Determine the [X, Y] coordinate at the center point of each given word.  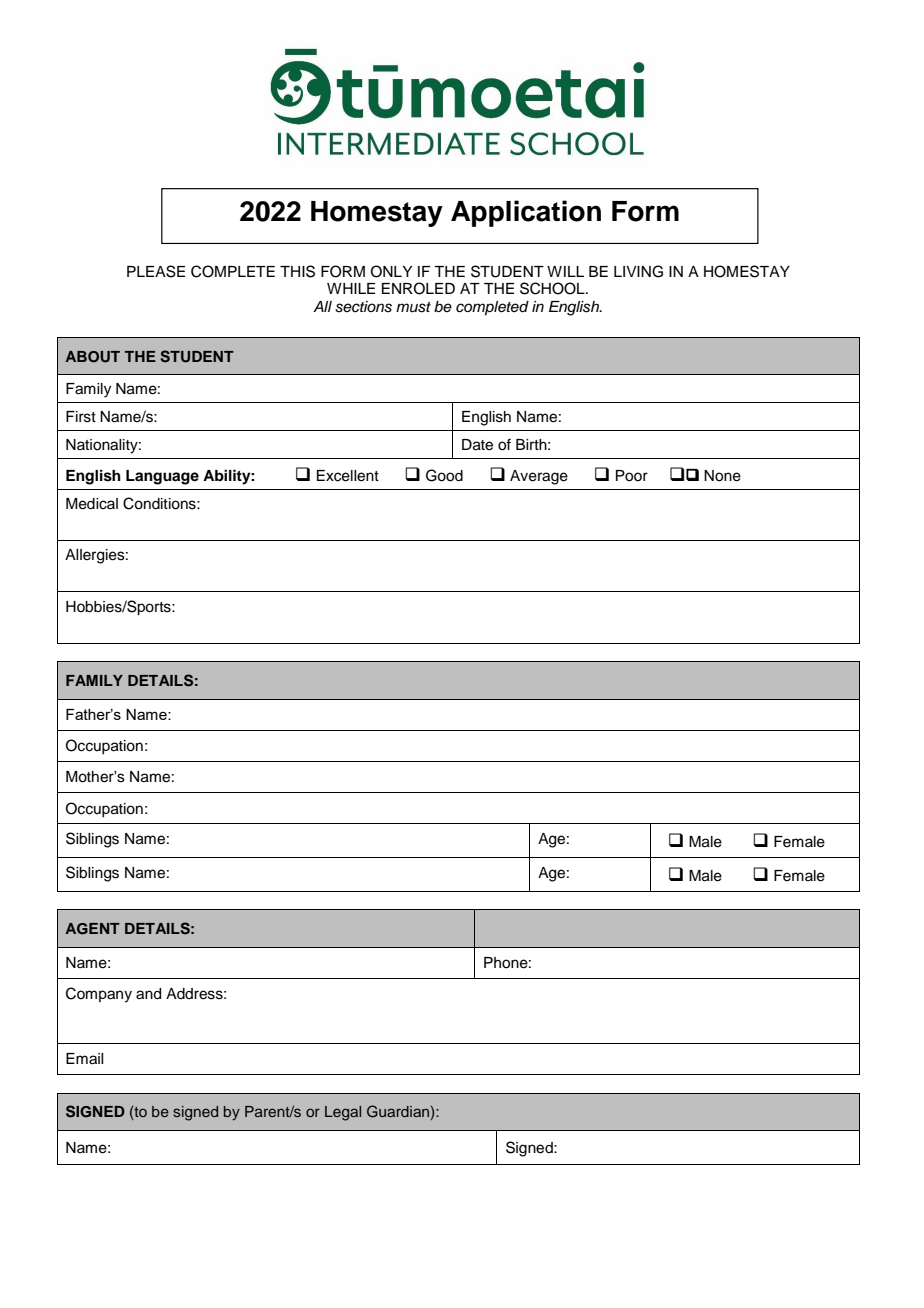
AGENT [92, 929]
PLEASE [156, 271]
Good [444, 475]
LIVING [638, 271]
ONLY [391, 271]
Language [162, 477]
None [722, 476]
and [148, 994]
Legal [343, 1113]
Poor [632, 476]
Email [84, 1059]
